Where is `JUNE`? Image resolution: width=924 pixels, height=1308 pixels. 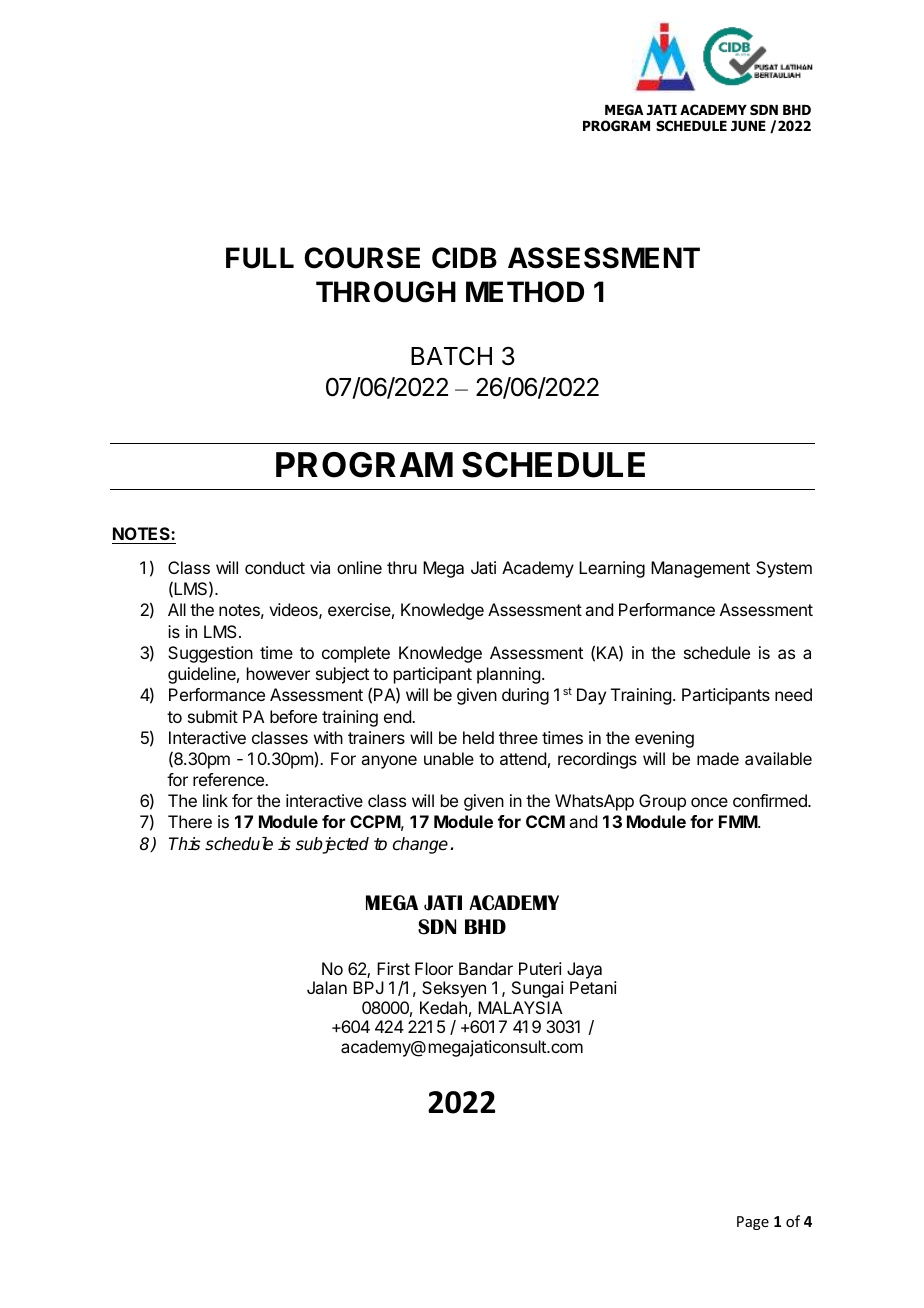 JUNE is located at coordinates (748, 126).
